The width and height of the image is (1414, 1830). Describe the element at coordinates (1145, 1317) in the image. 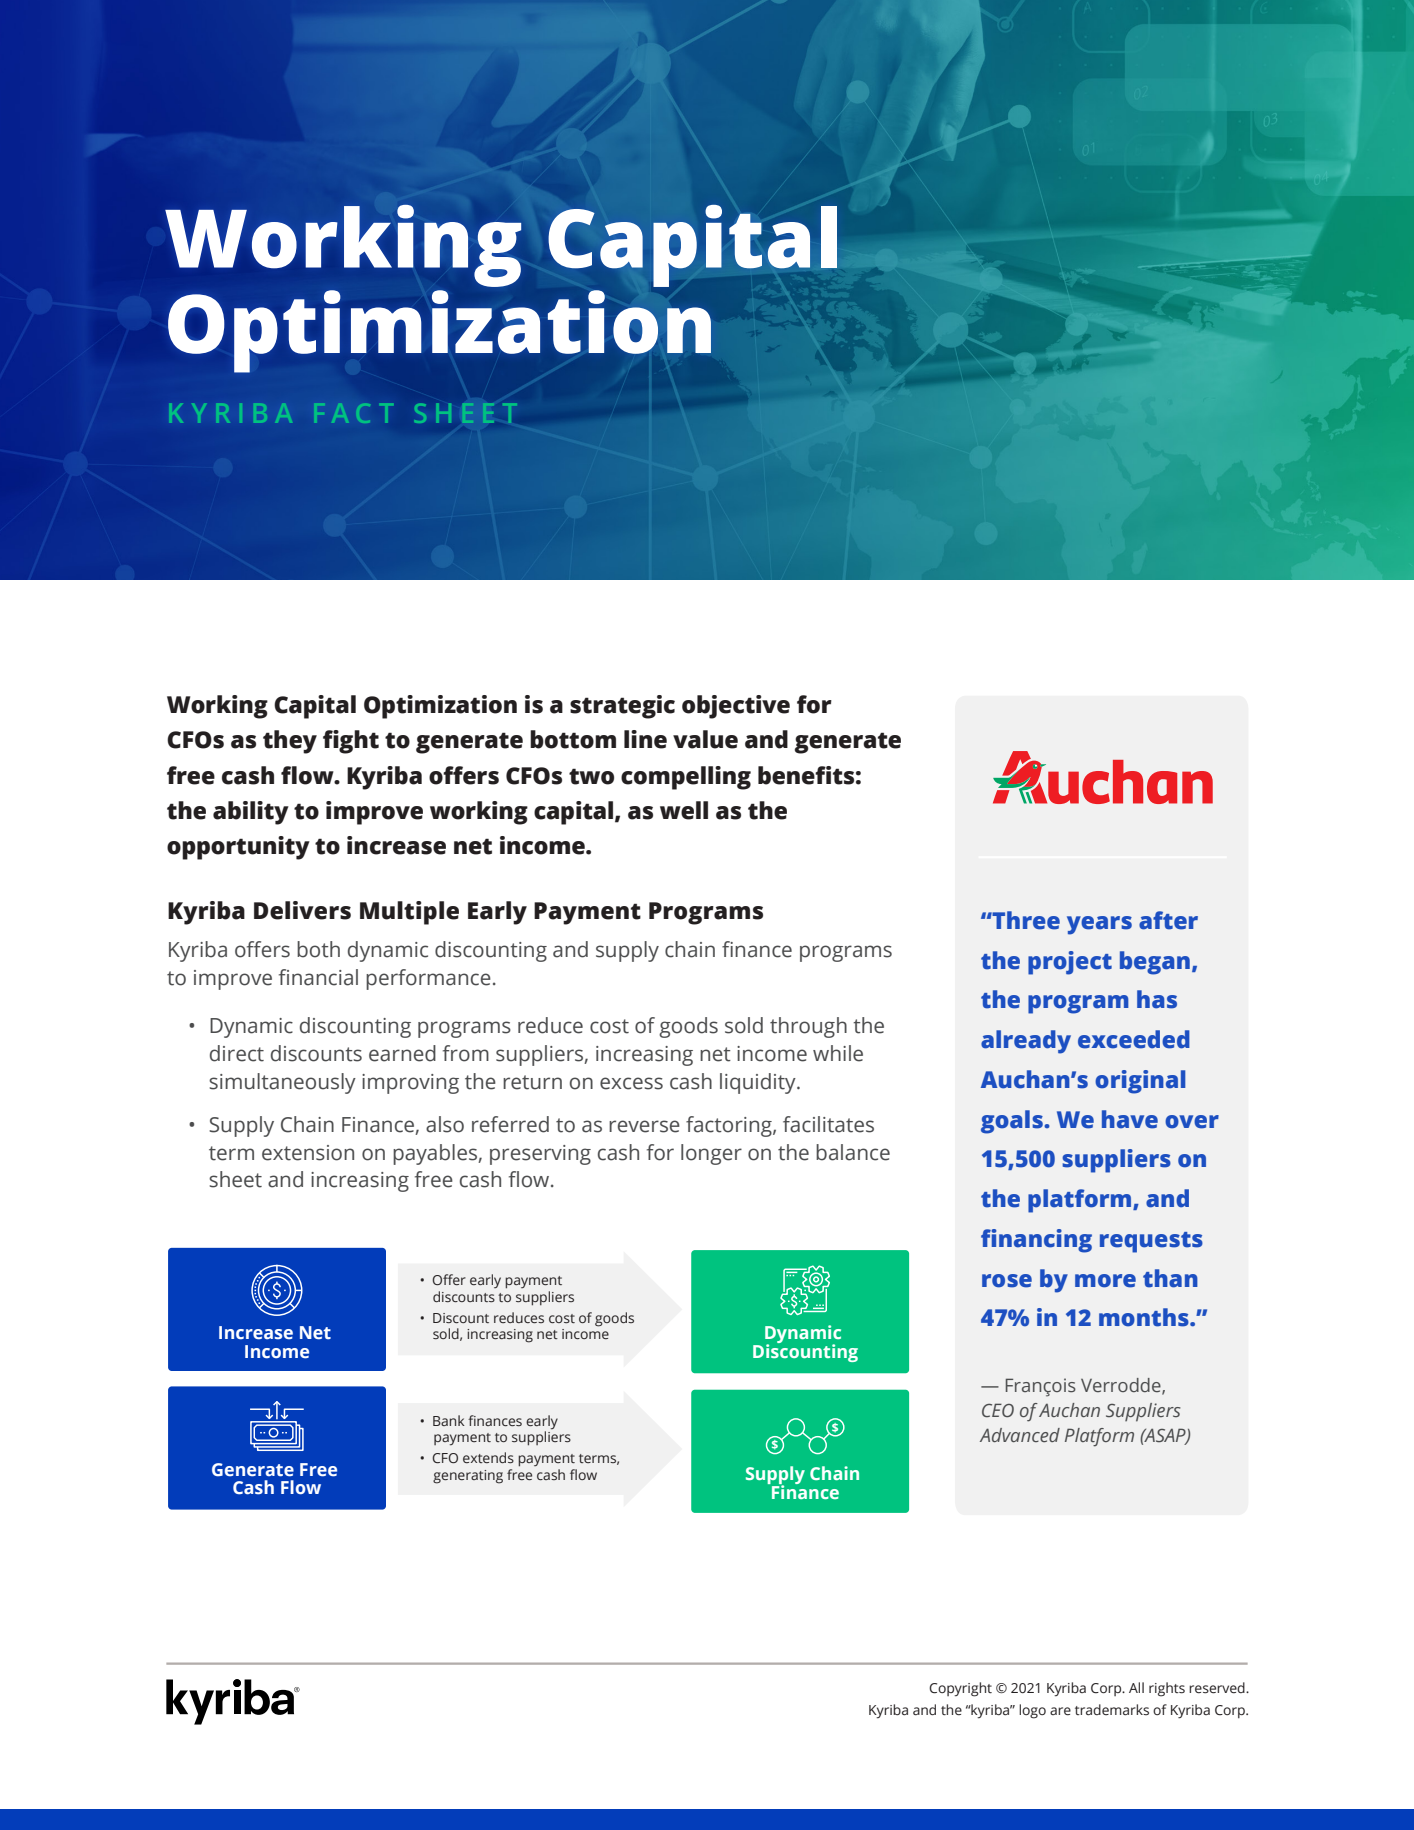

I see `months` at that location.
